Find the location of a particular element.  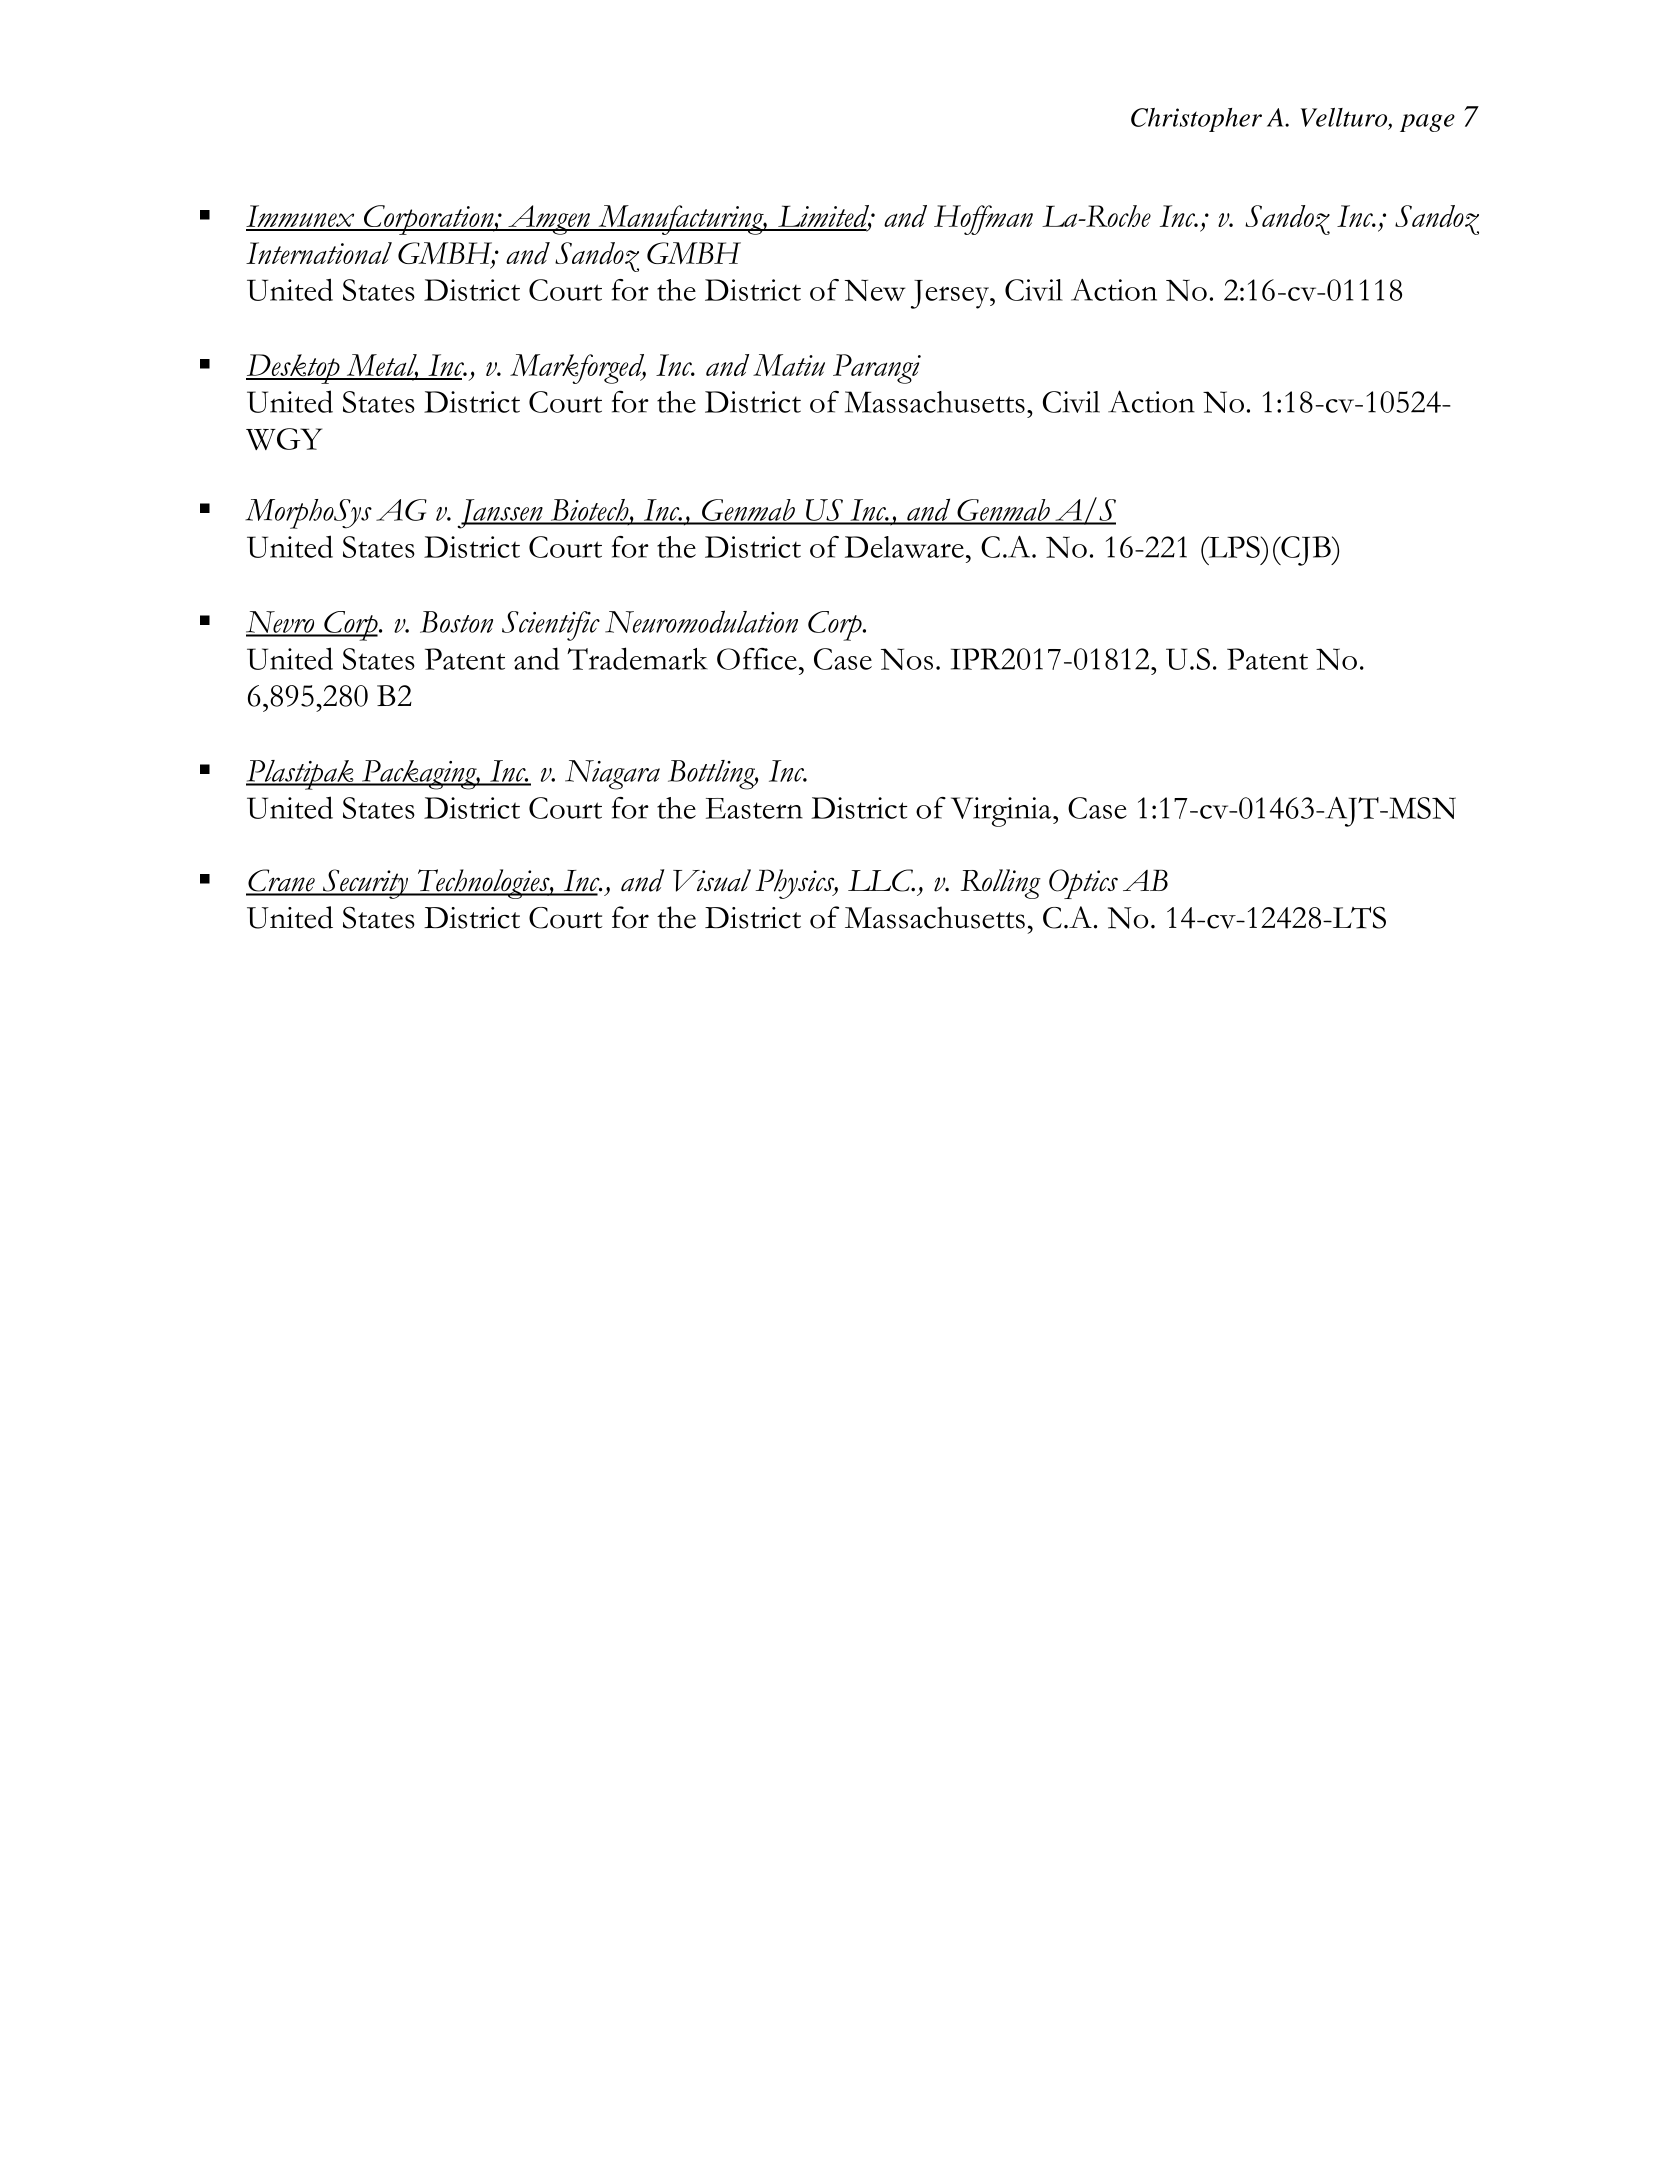

Security is located at coordinates (365, 884).
